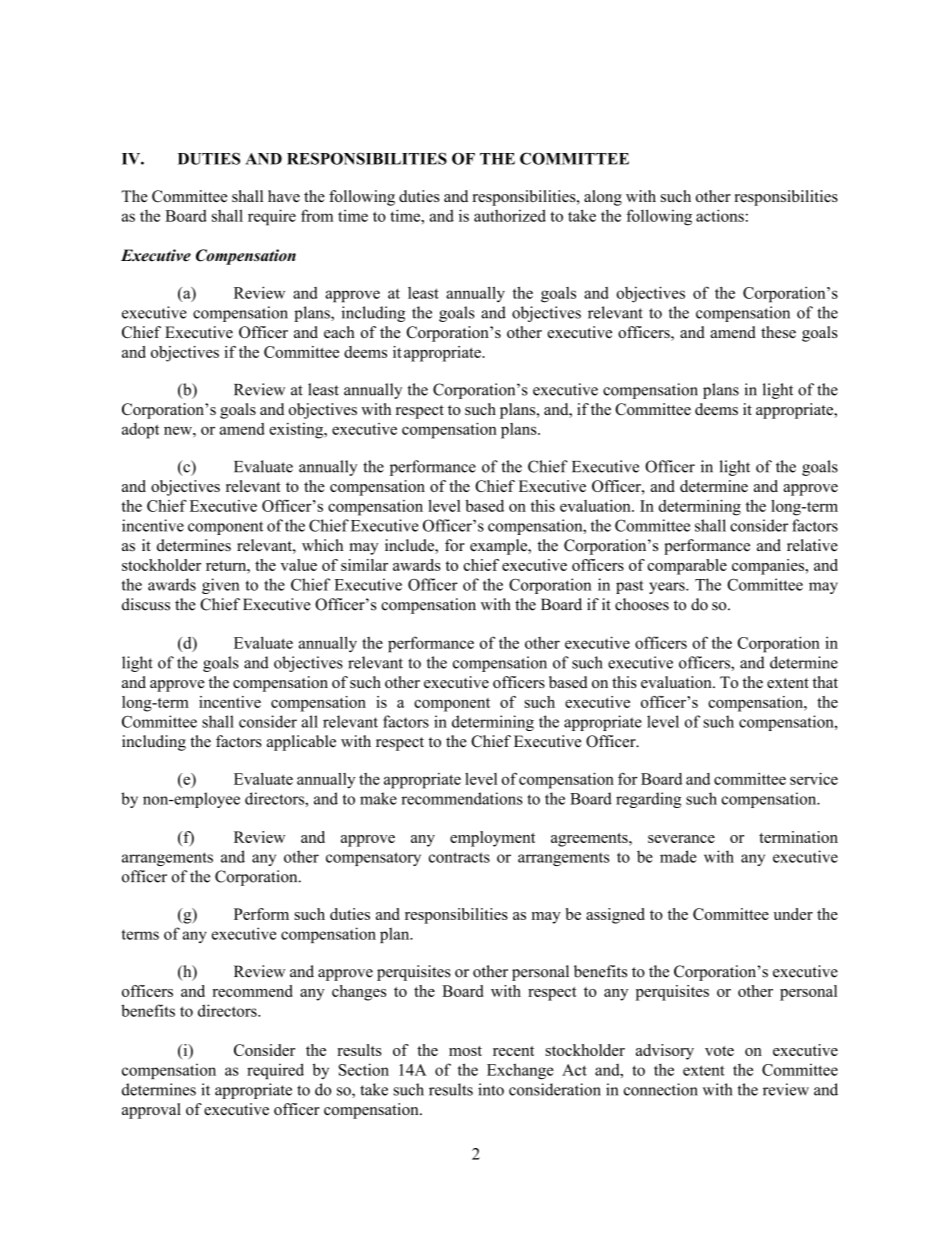 This screenshot has height=1233, width=952. I want to click on example, so click(499, 547).
